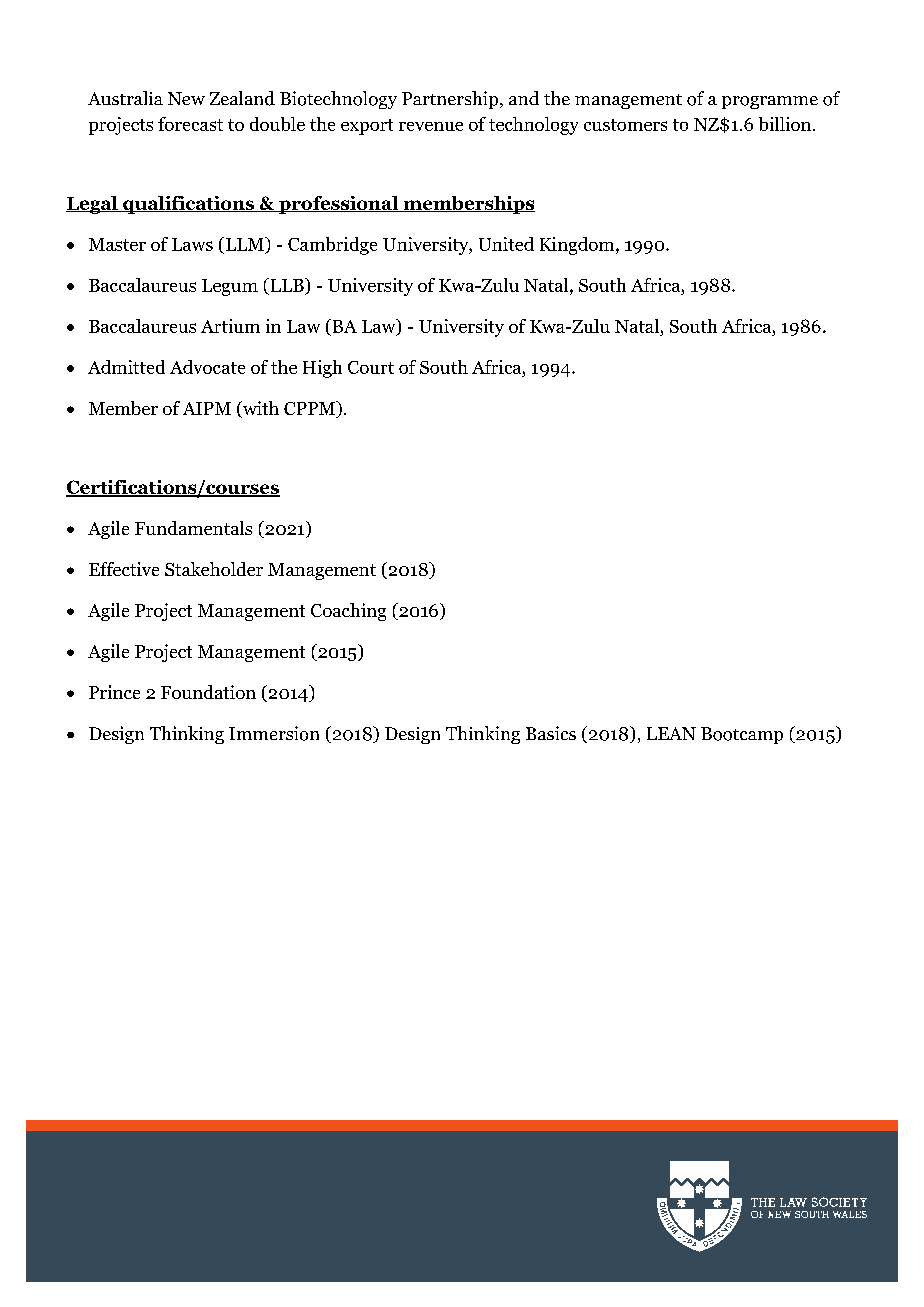 The width and height of the document is (924, 1307). Describe the element at coordinates (348, 612) in the document. I see `Coaching` at that location.
